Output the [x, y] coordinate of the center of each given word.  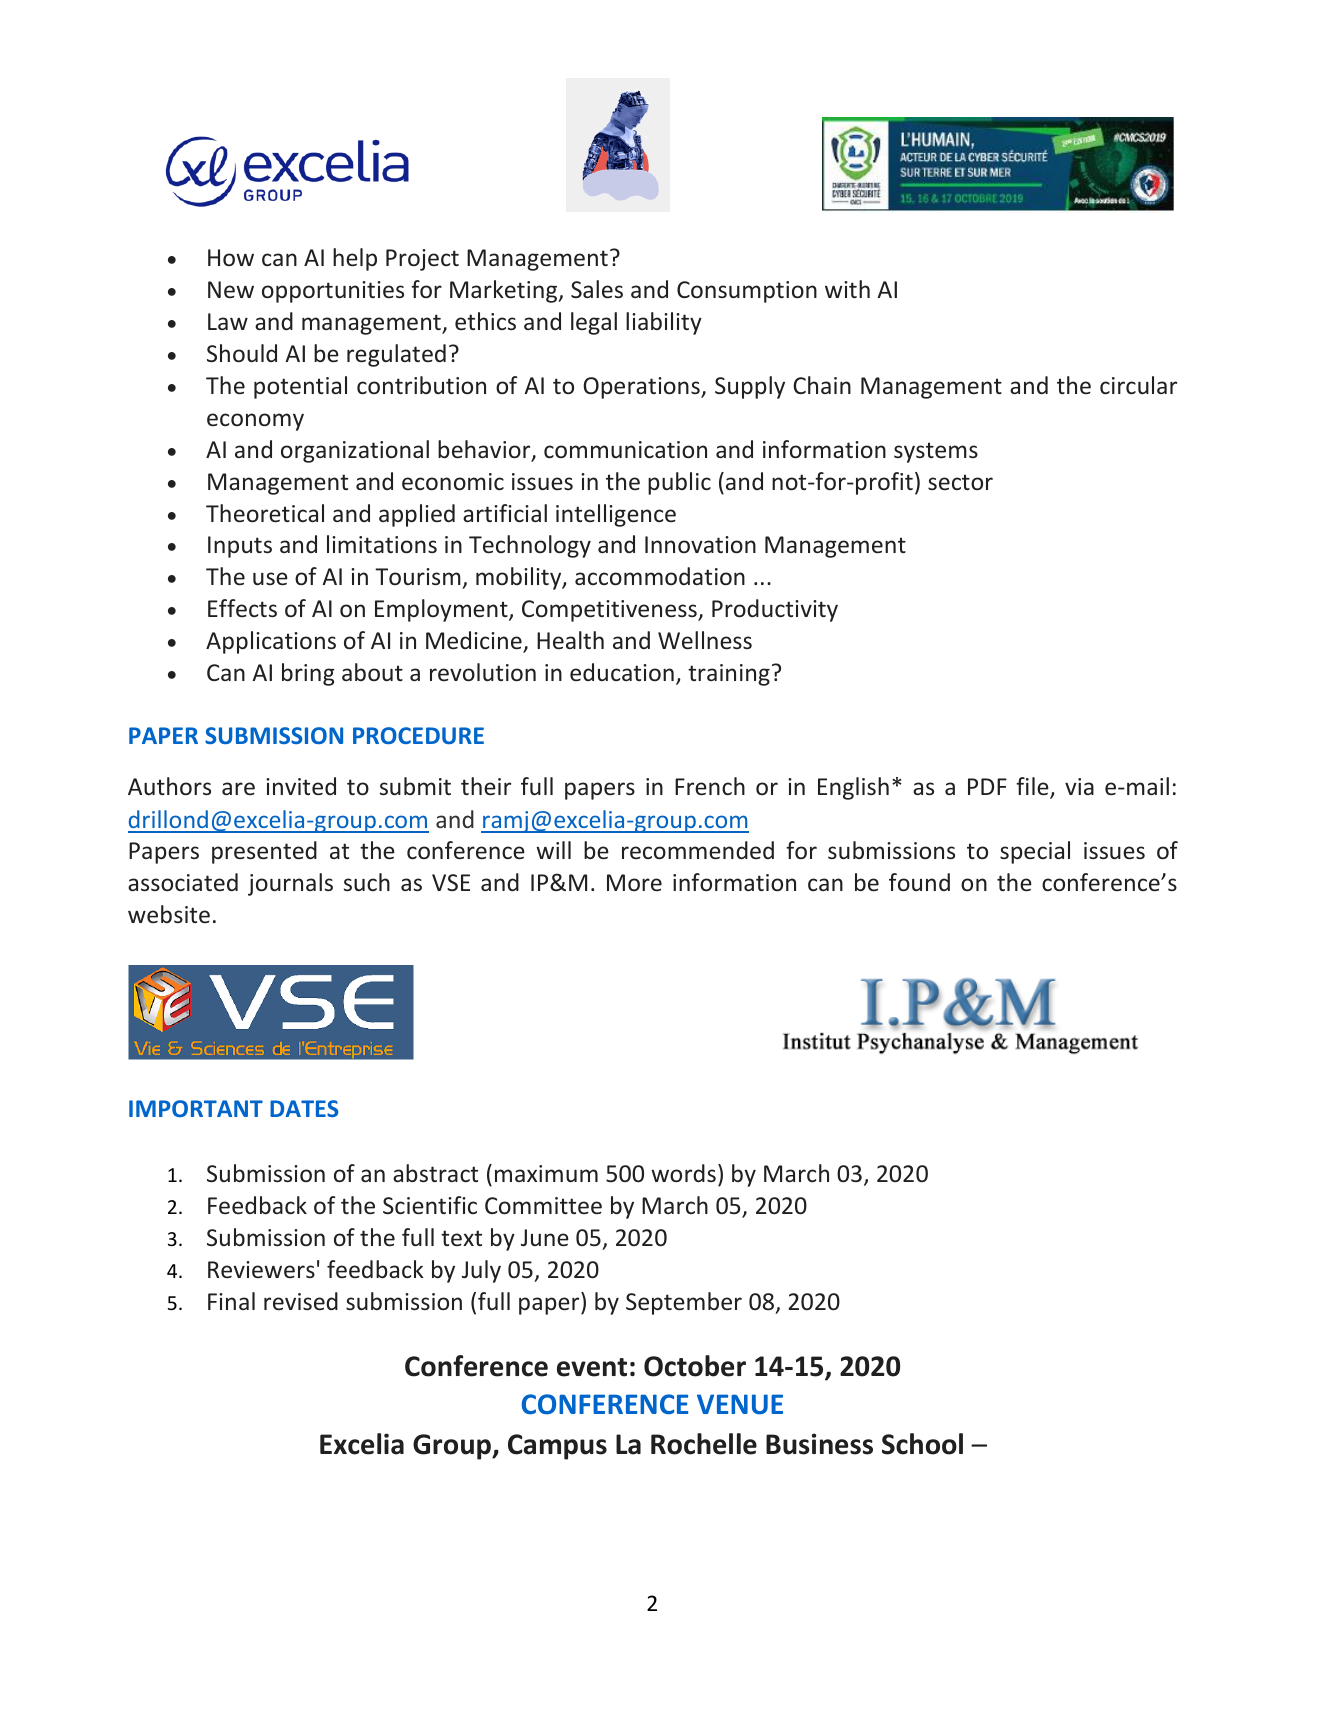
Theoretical [265, 513]
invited [301, 786]
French [710, 786]
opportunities [333, 292]
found [919, 882]
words [683, 1173]
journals [290, 884]
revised [301, 1301]
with [847, 289]
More [634, 882]
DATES [304, 1108]
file [1033, 788]
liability [664, 323]
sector [960, 482]
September [684, 1303]
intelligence [616, 515]
